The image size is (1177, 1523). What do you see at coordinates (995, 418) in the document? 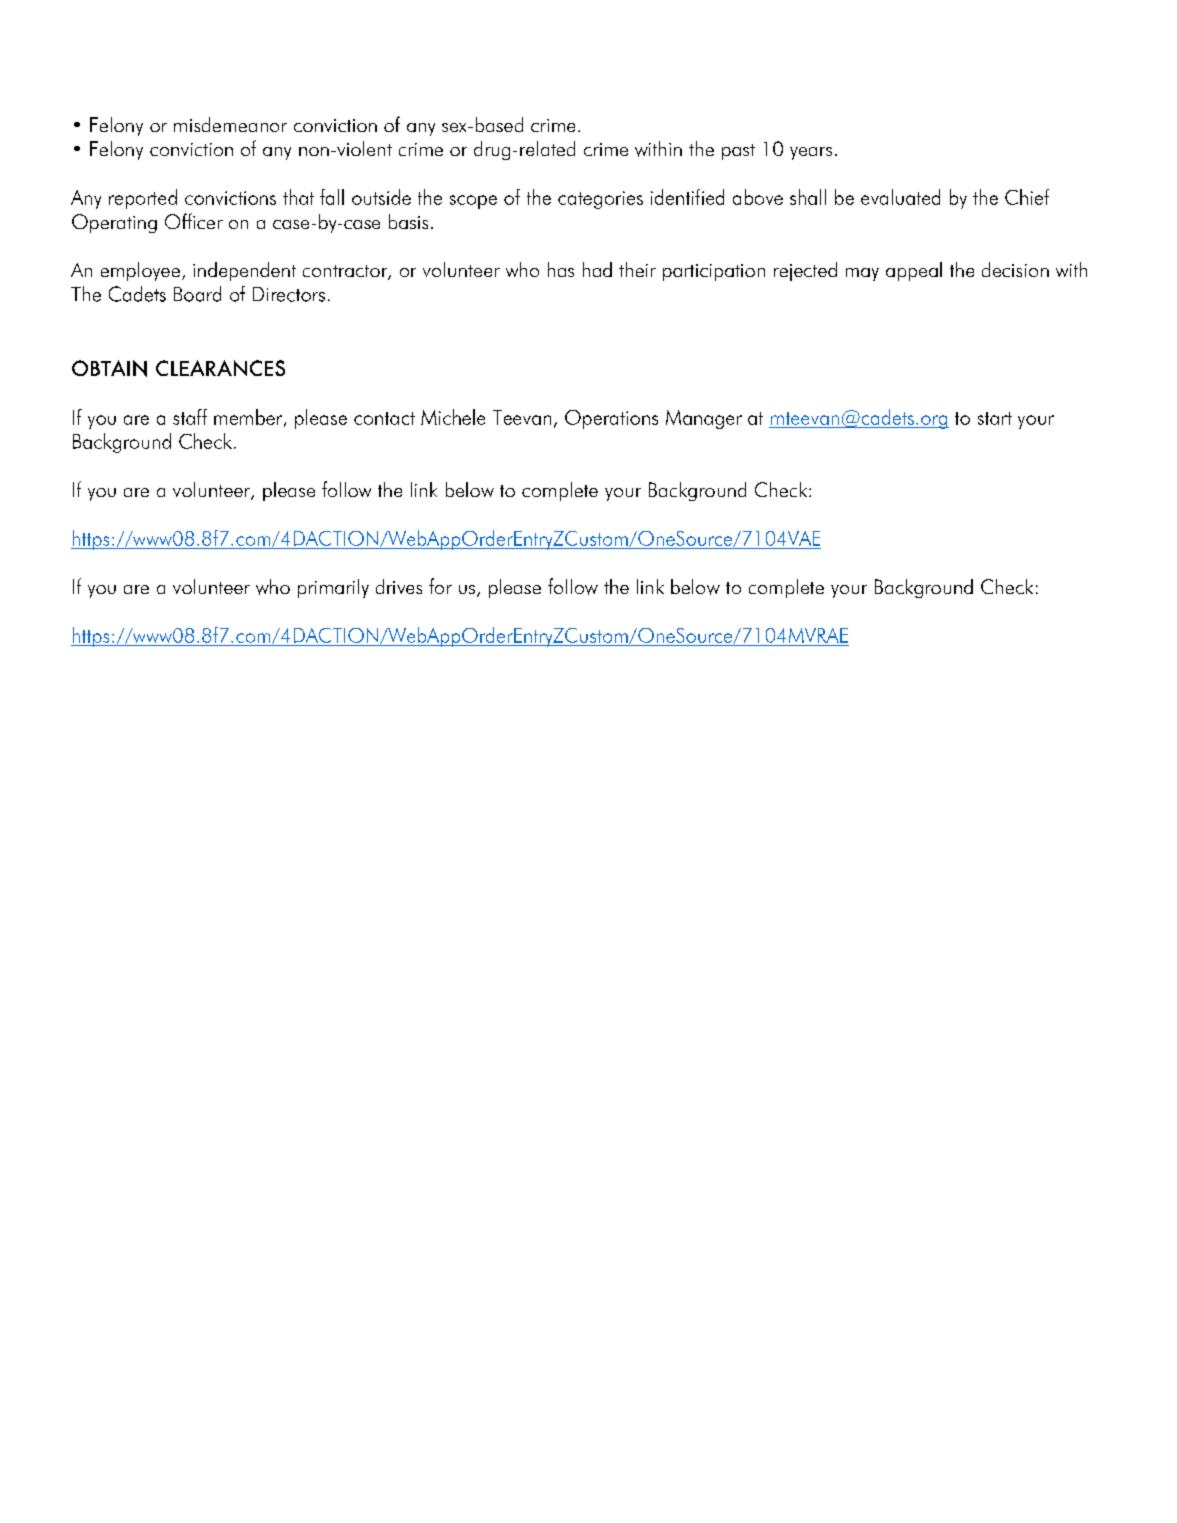
I see `start` at bounding box center [995, 418].
